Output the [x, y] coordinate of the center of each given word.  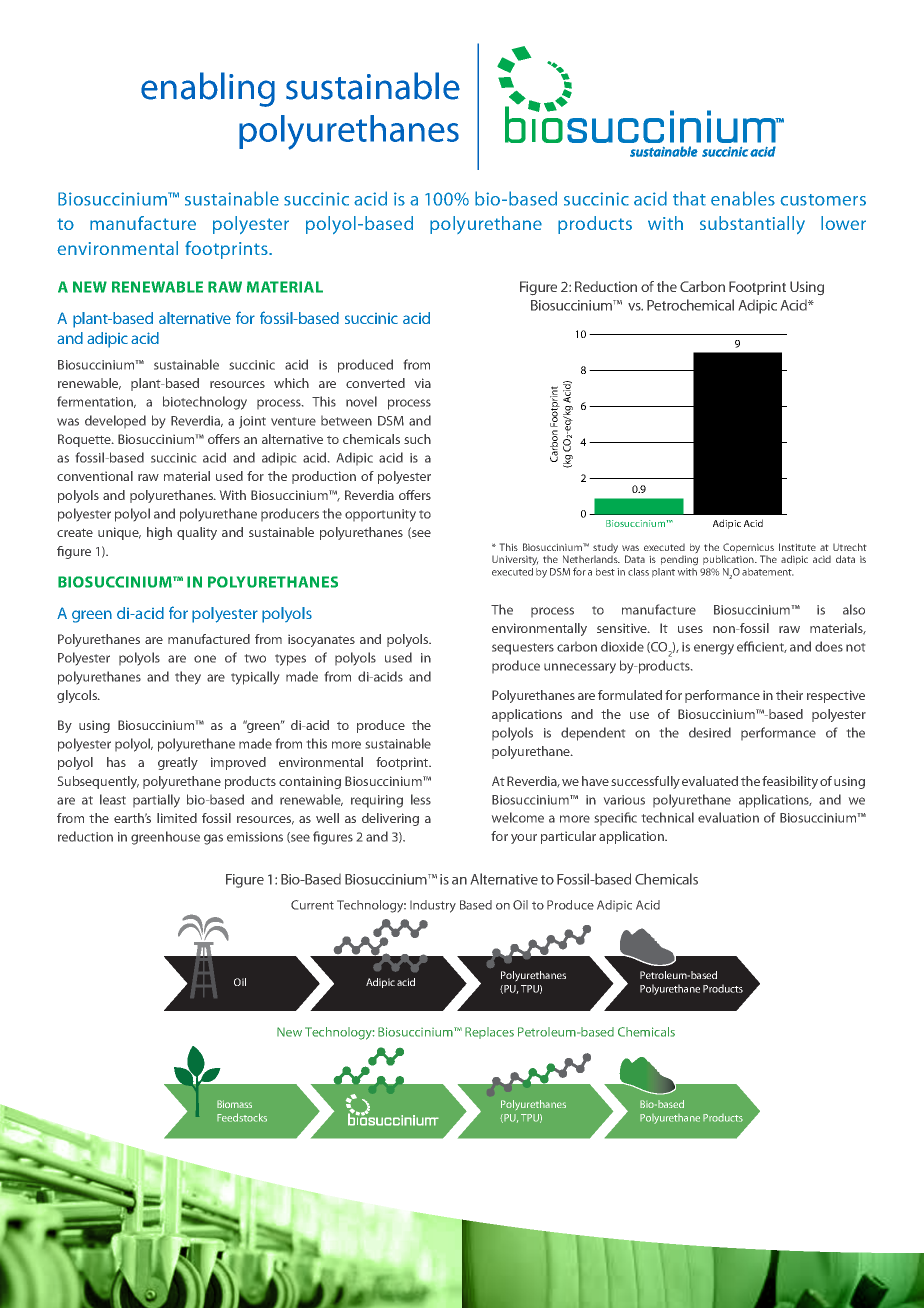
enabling [208, 89]
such [417, 439]
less [421, 799]
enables [743, 198]
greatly [178, 763]
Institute [797, 547]
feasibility [790, 782]
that [689, 198]
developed [115, 421]
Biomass [234, 1104]
